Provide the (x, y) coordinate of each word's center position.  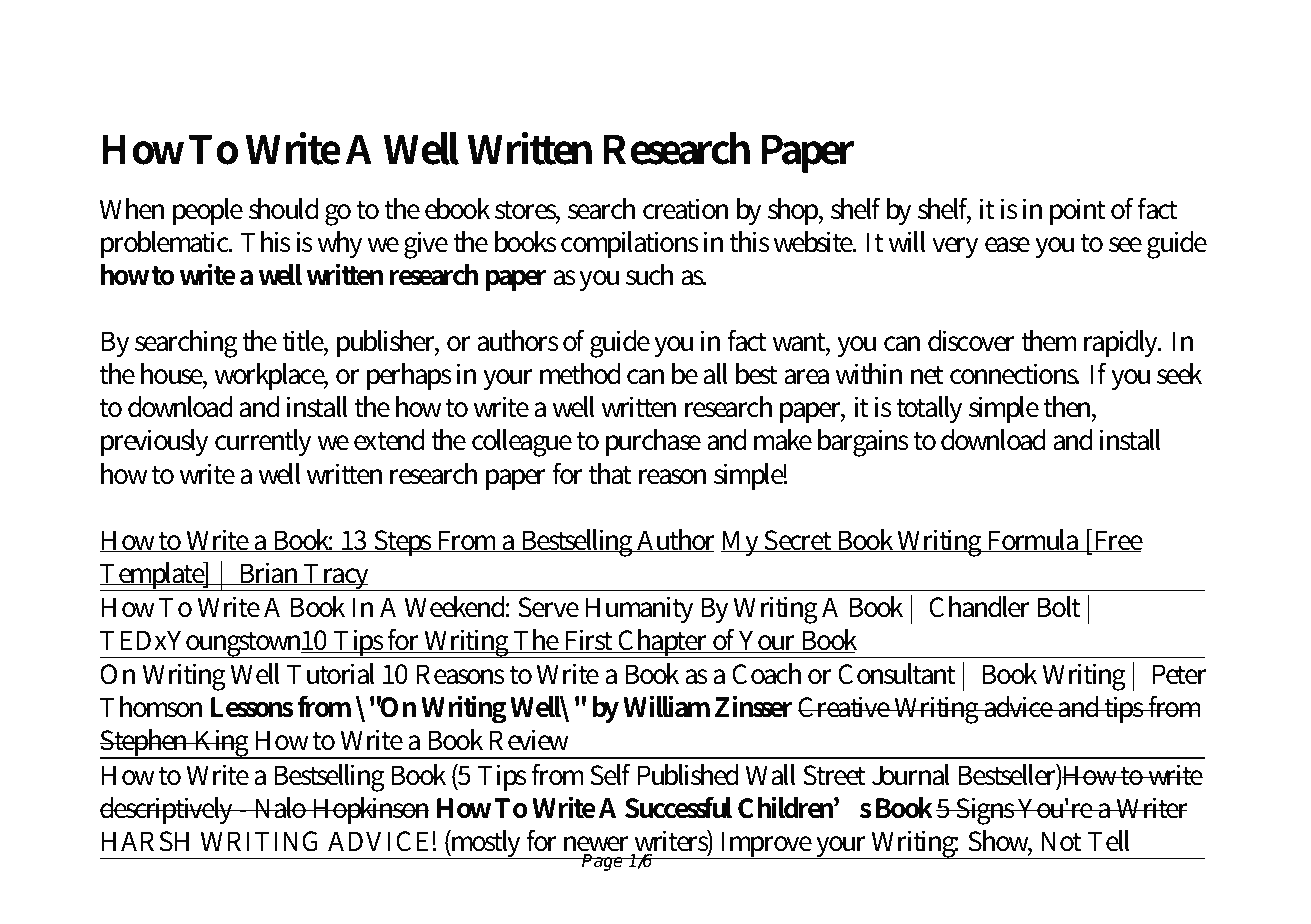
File (302, 52)
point (1078, 211)
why (340, 244)
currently (263, 442)
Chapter (664, 643)
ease (1007, 245)
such (649, 275)
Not (1061, 841)
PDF (377, 53)
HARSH (145, 841)
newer (596, 844)
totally (929, 409)
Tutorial (331, 674)
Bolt (1059, 607)
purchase (653, 442)
